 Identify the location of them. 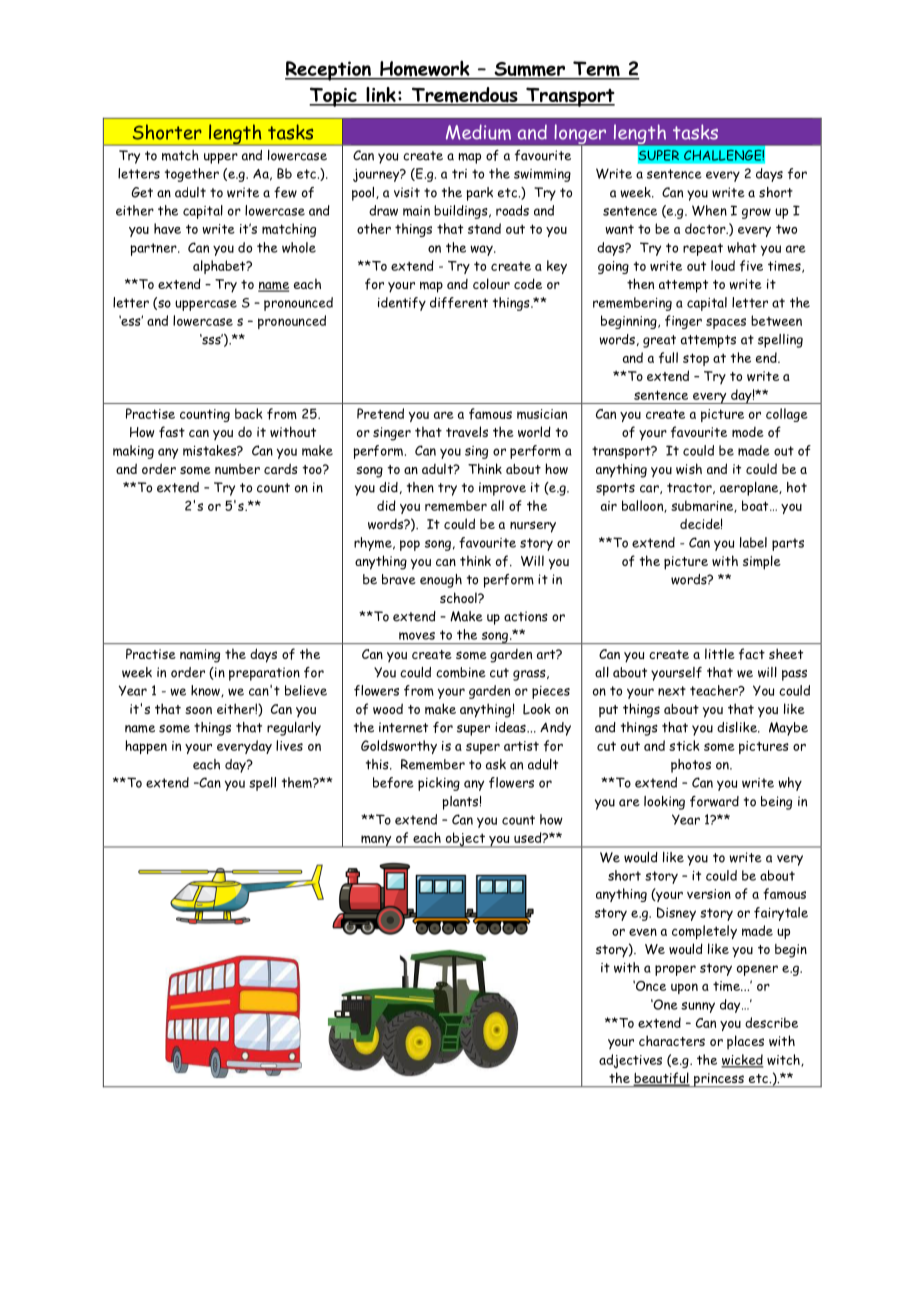
(298, 782).
